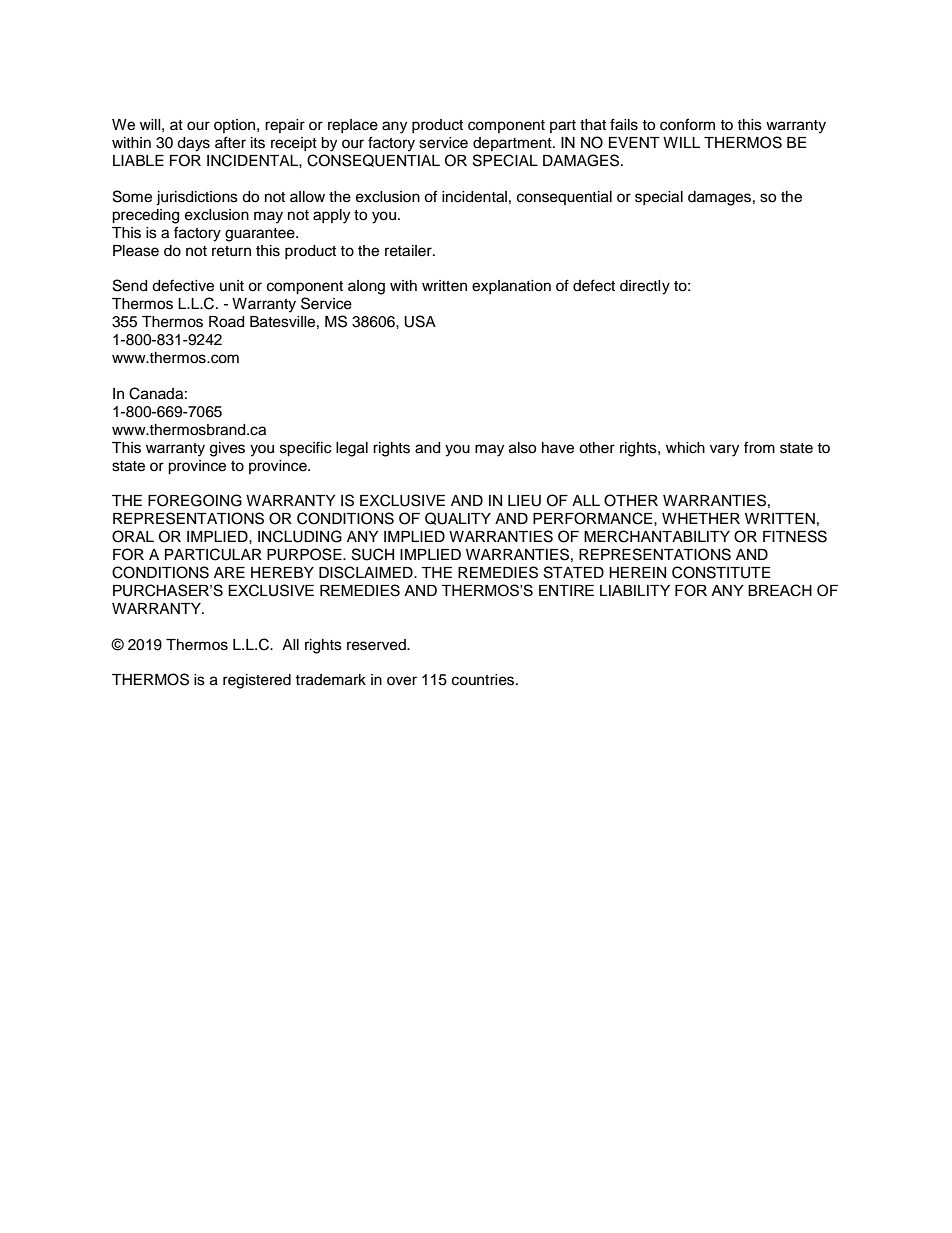 Image resolution: width=952 pixels, height=1233 pixels. Describe the element at coordinates (193, 144) in the screenshot. I see `days` at that location.
